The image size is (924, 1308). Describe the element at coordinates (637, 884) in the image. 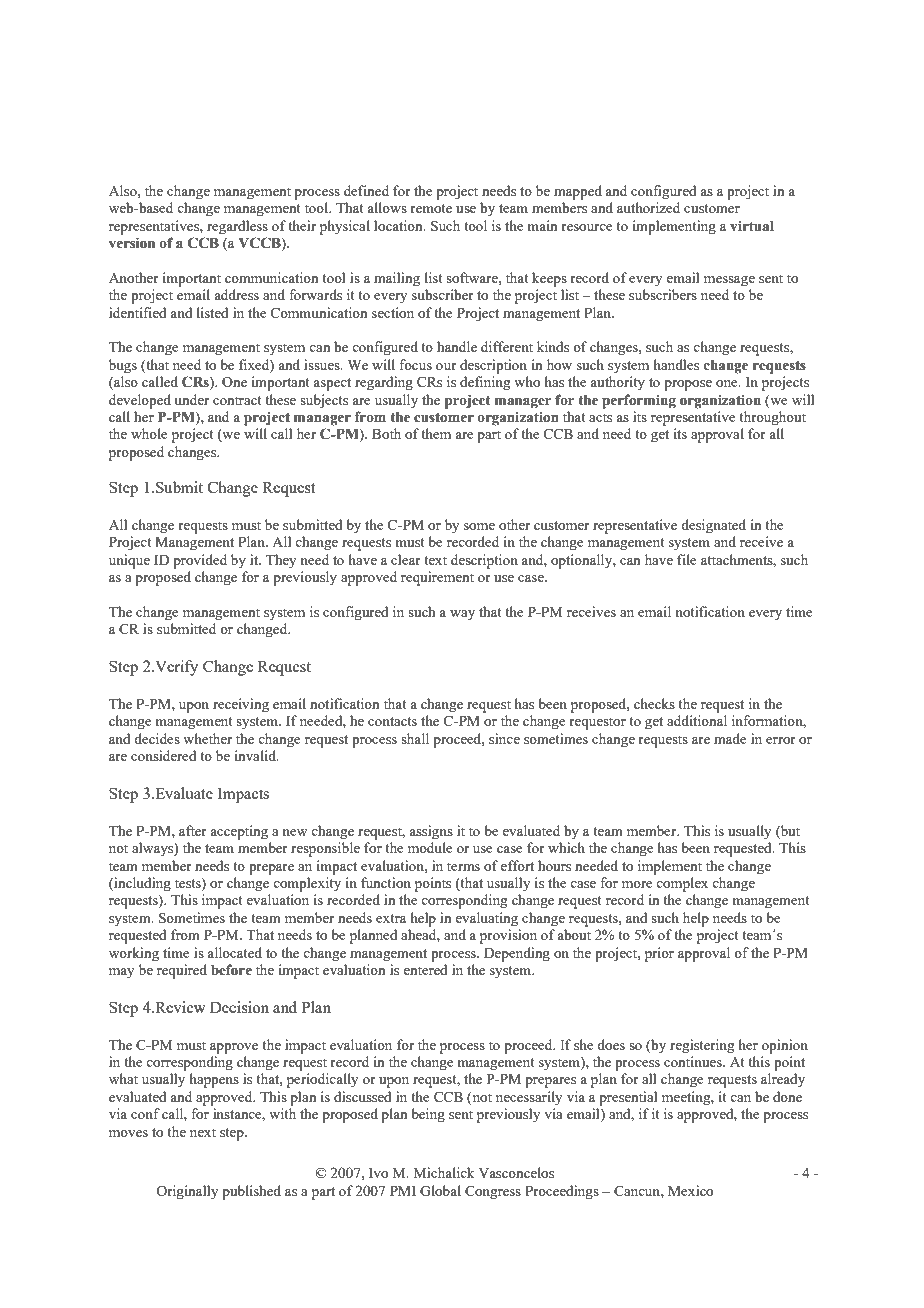

I see `more` at that location.
